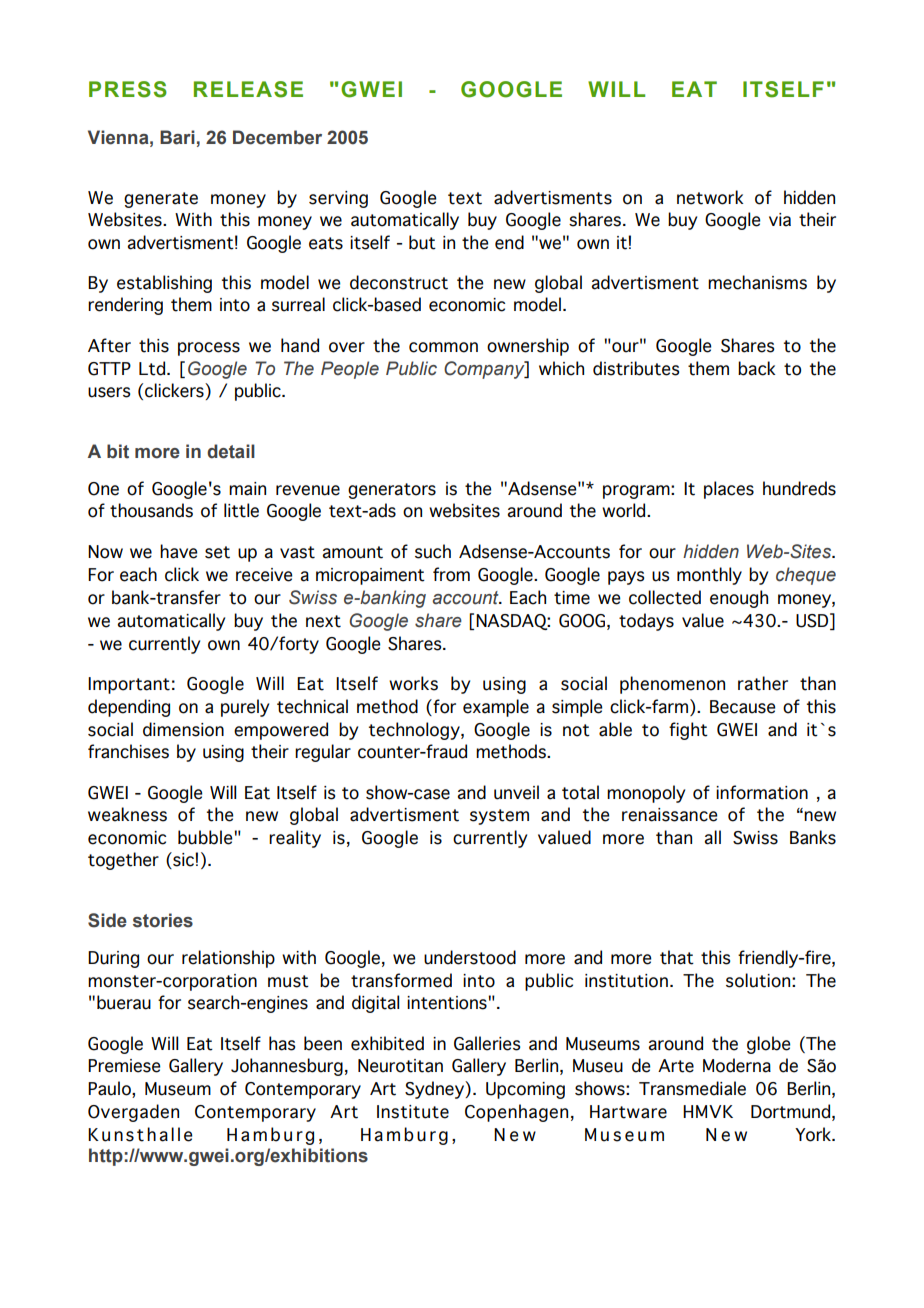  Describe the element at coordinates (287, 1067) in the image. I see `Johannesburg` at that location.
